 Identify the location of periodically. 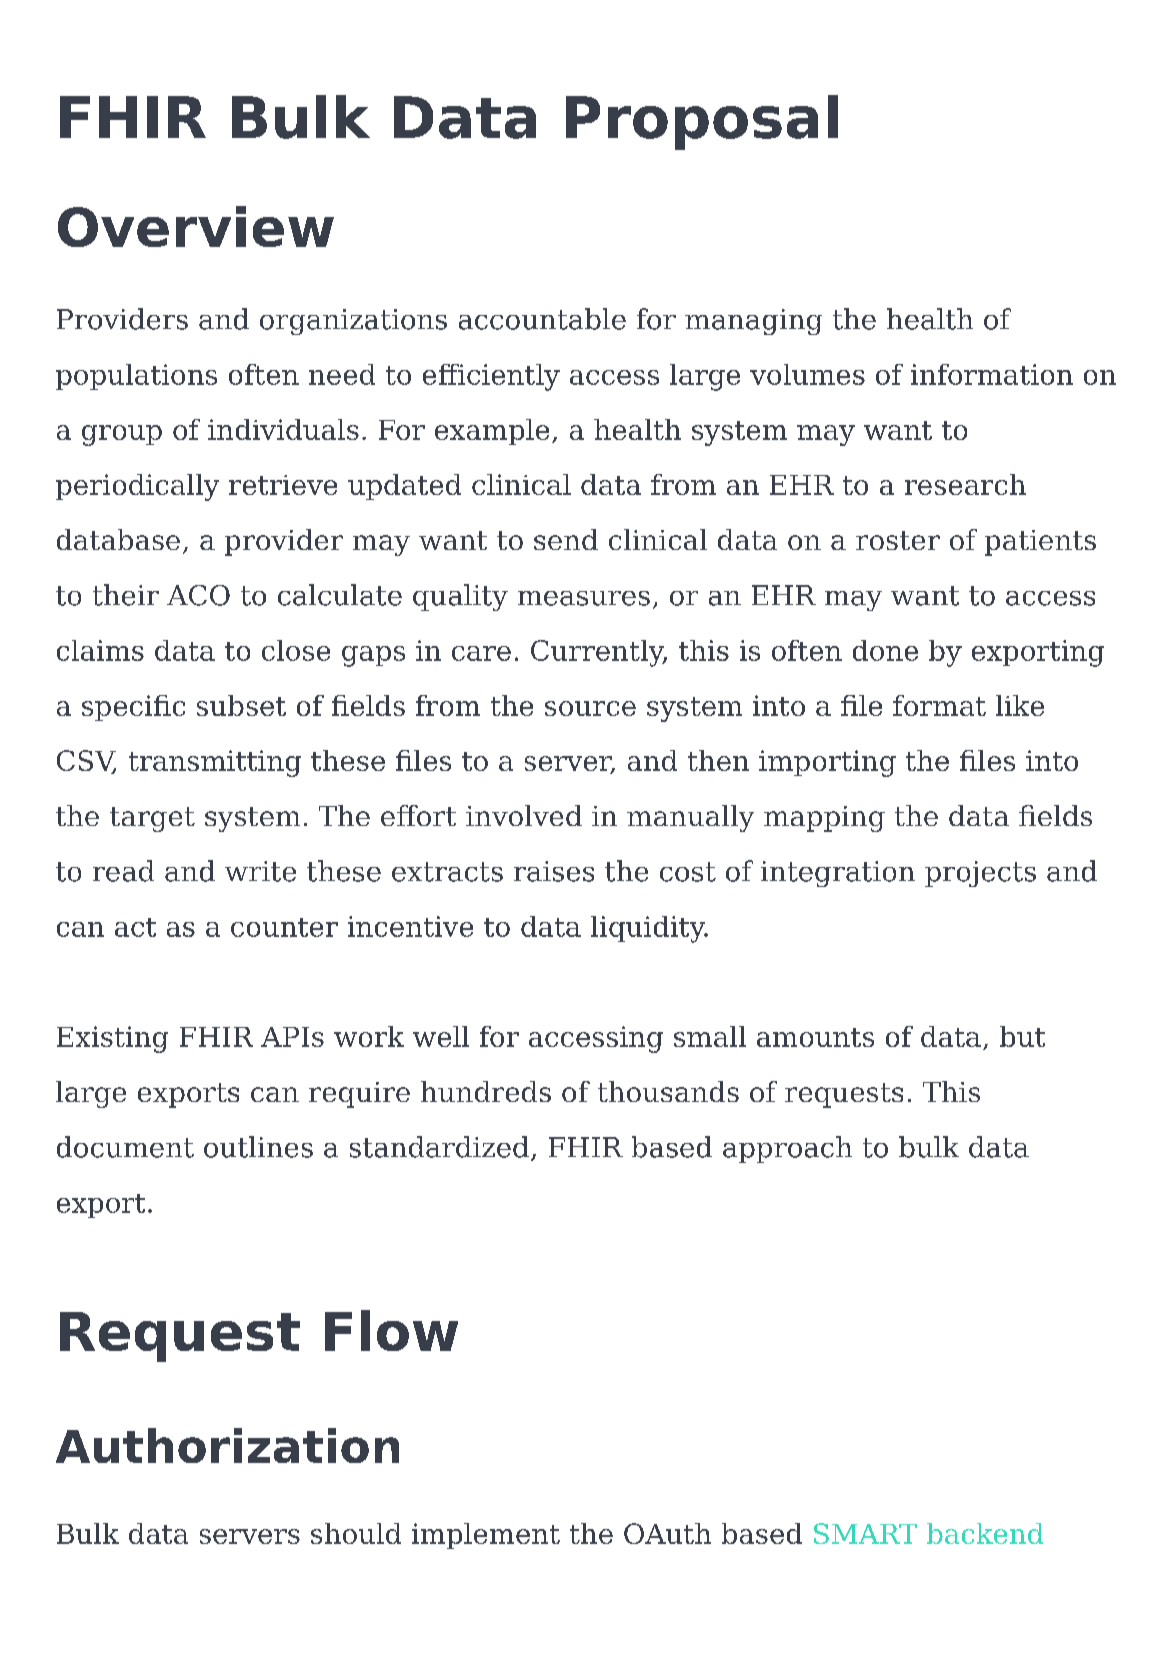
(137, 487).
